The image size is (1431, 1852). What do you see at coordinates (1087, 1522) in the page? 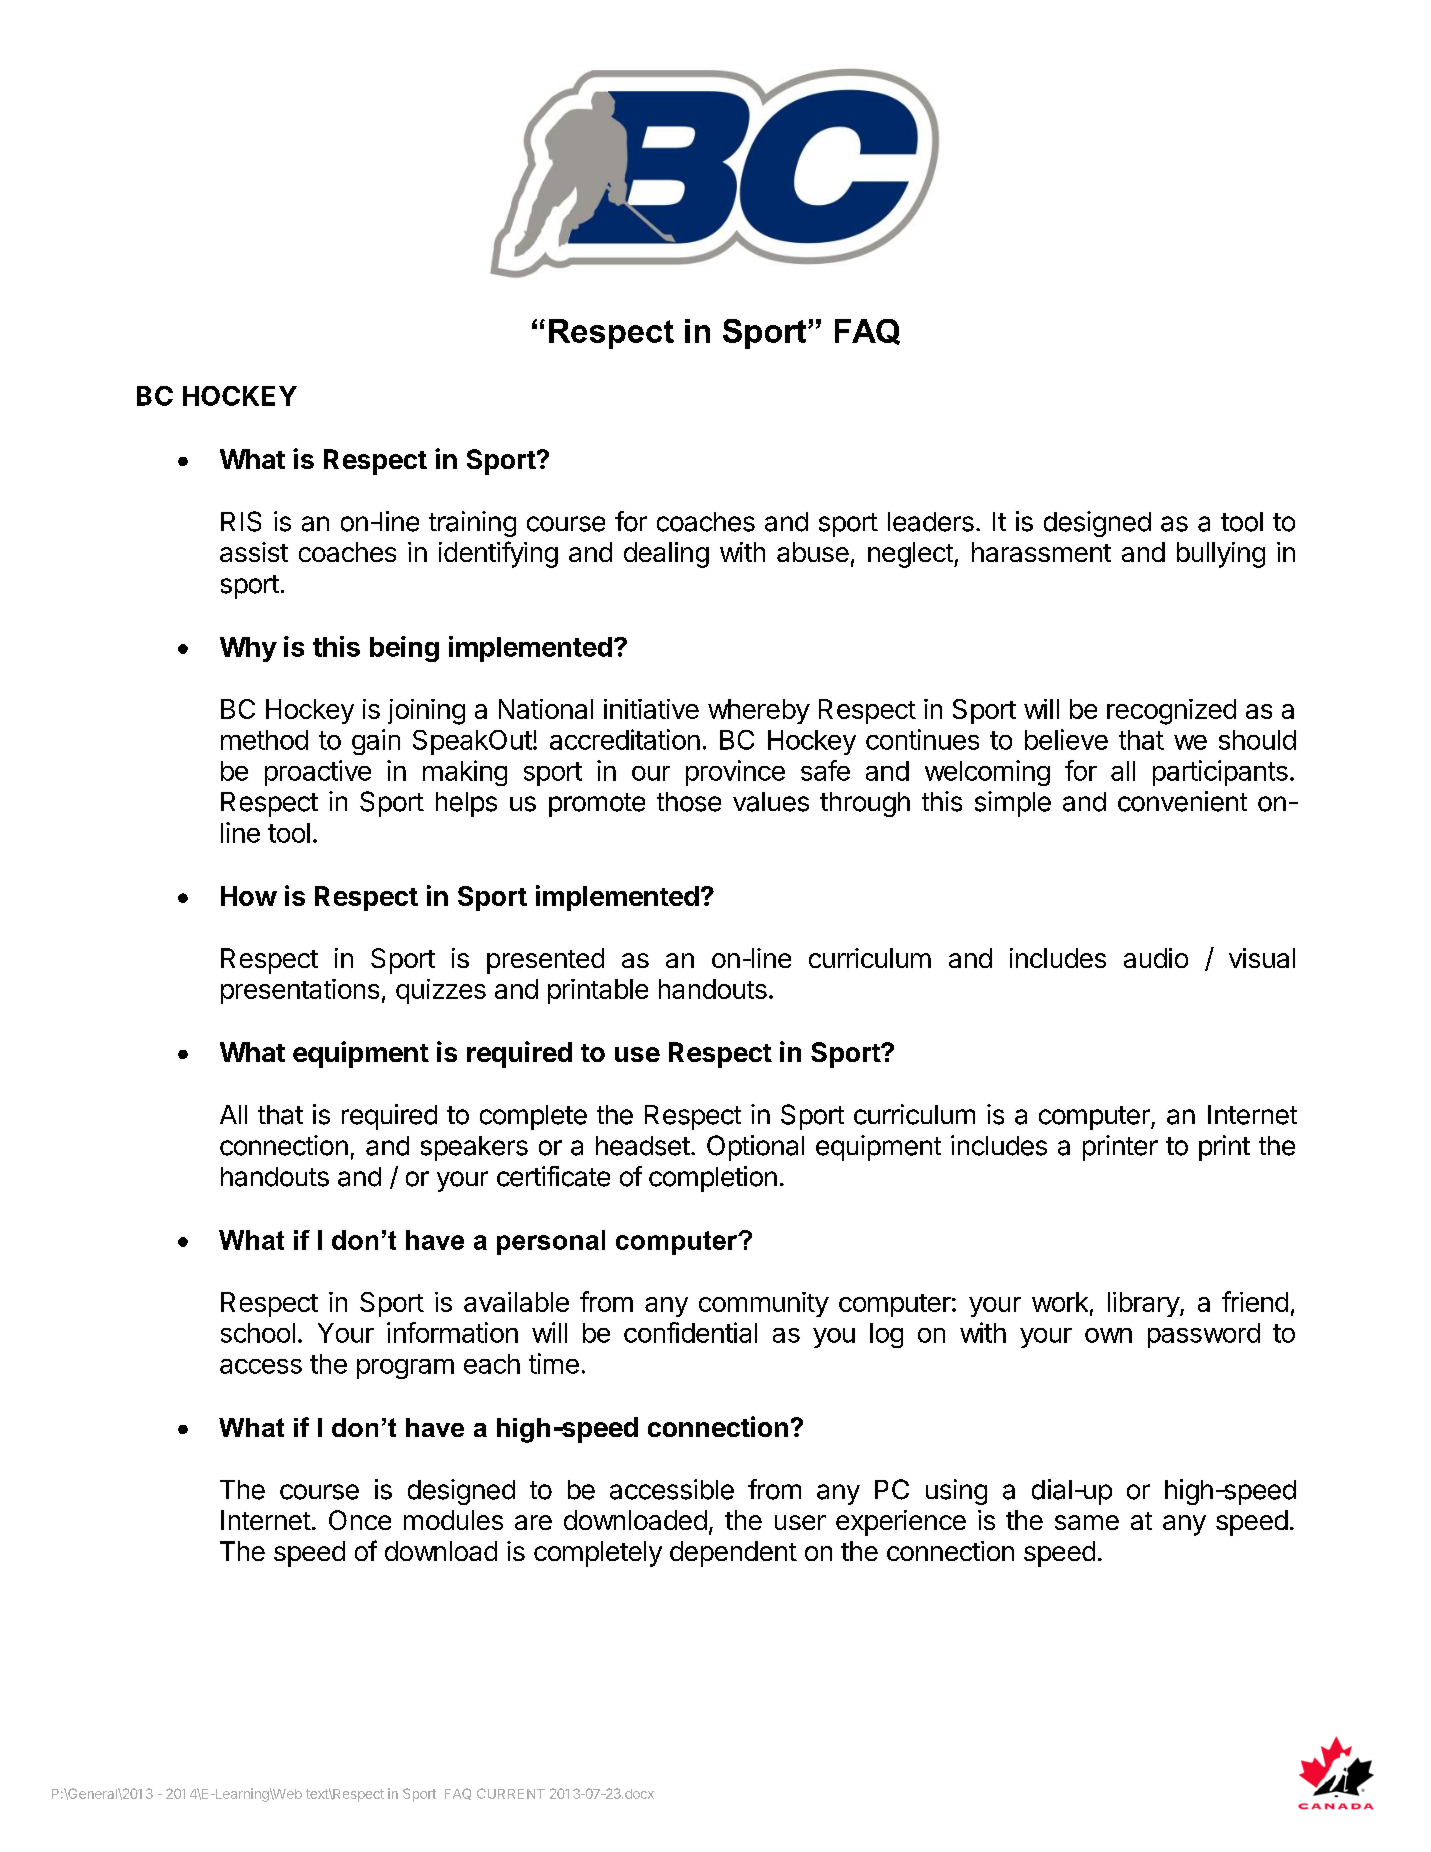
I see `same` at bounding box center [1087, 1522].
